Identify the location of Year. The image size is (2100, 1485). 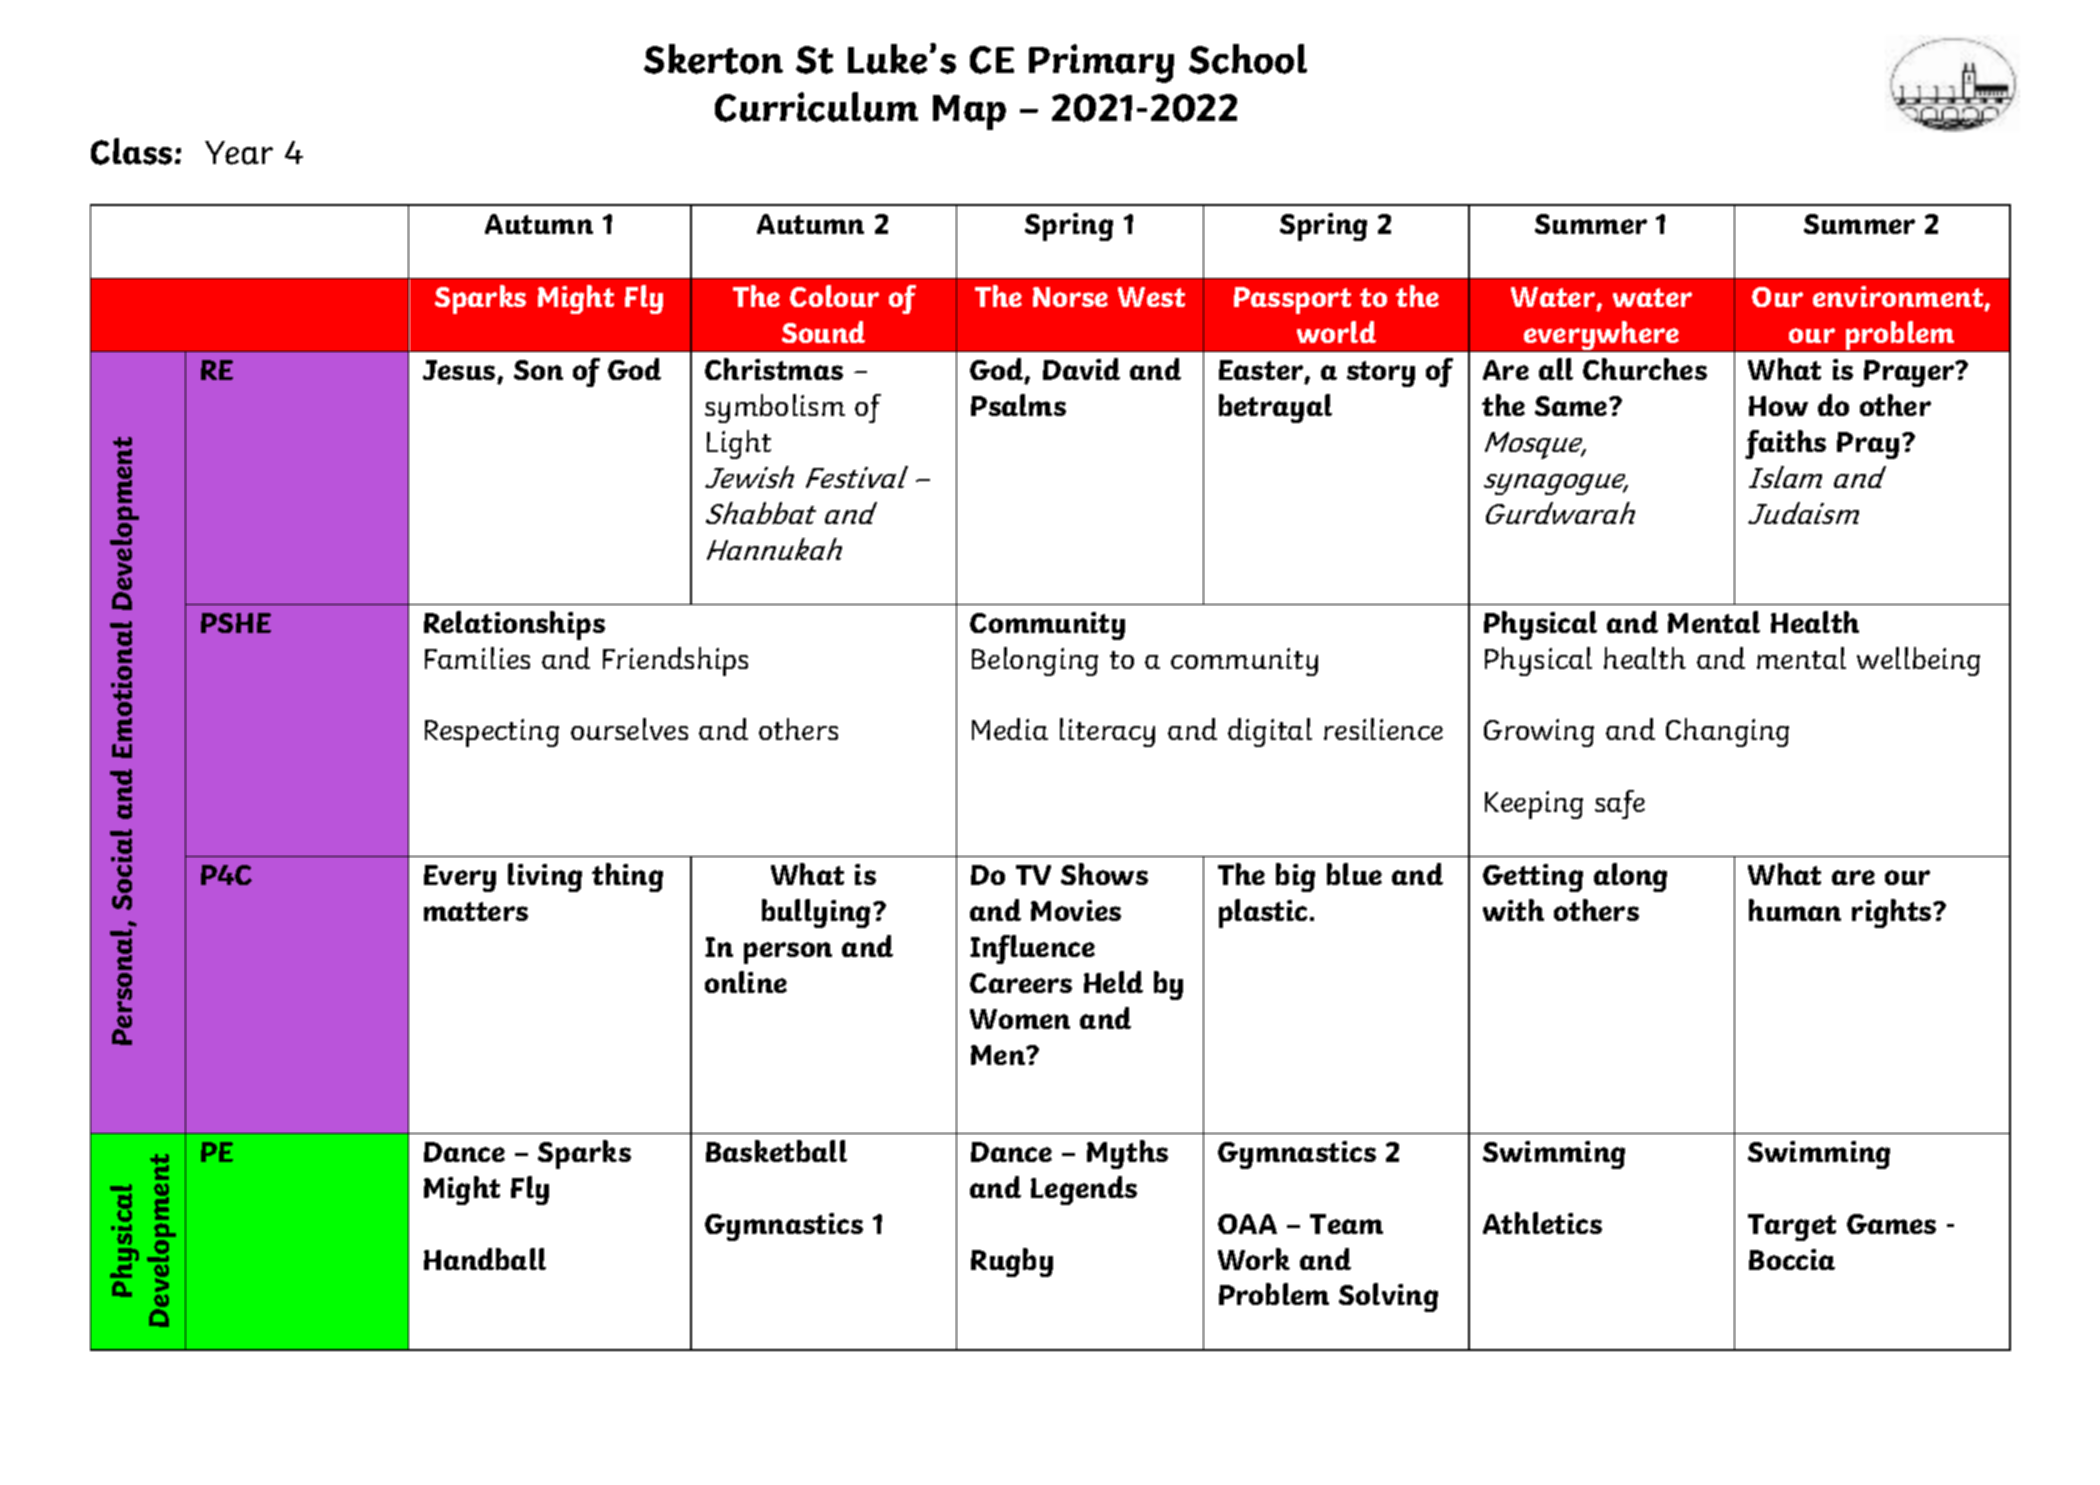
(239, 153).
